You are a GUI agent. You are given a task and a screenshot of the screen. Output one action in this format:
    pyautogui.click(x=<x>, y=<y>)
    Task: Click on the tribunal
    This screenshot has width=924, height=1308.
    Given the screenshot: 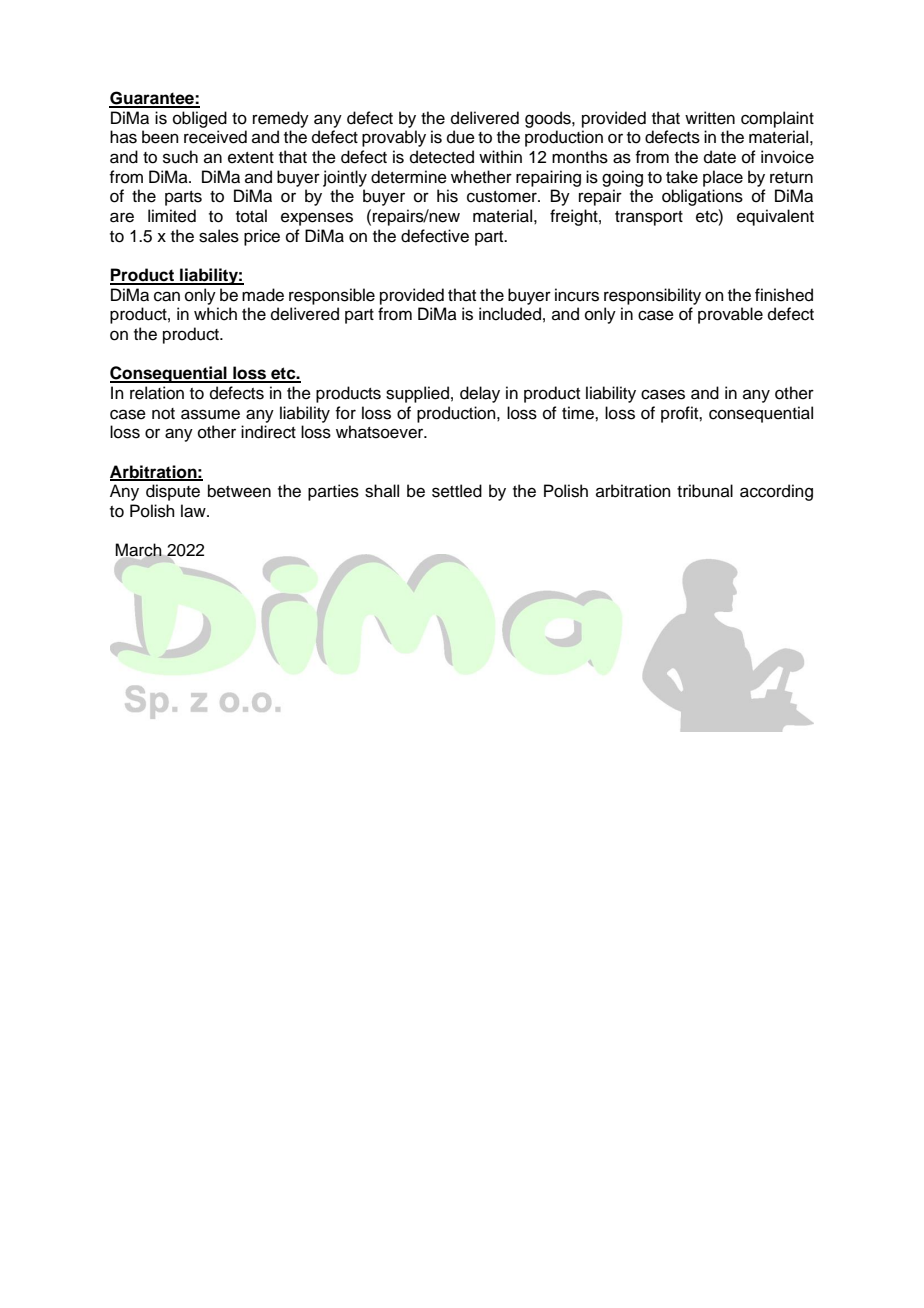 What is the action you would take?
    pyautogui.click(x=705, y=491)
